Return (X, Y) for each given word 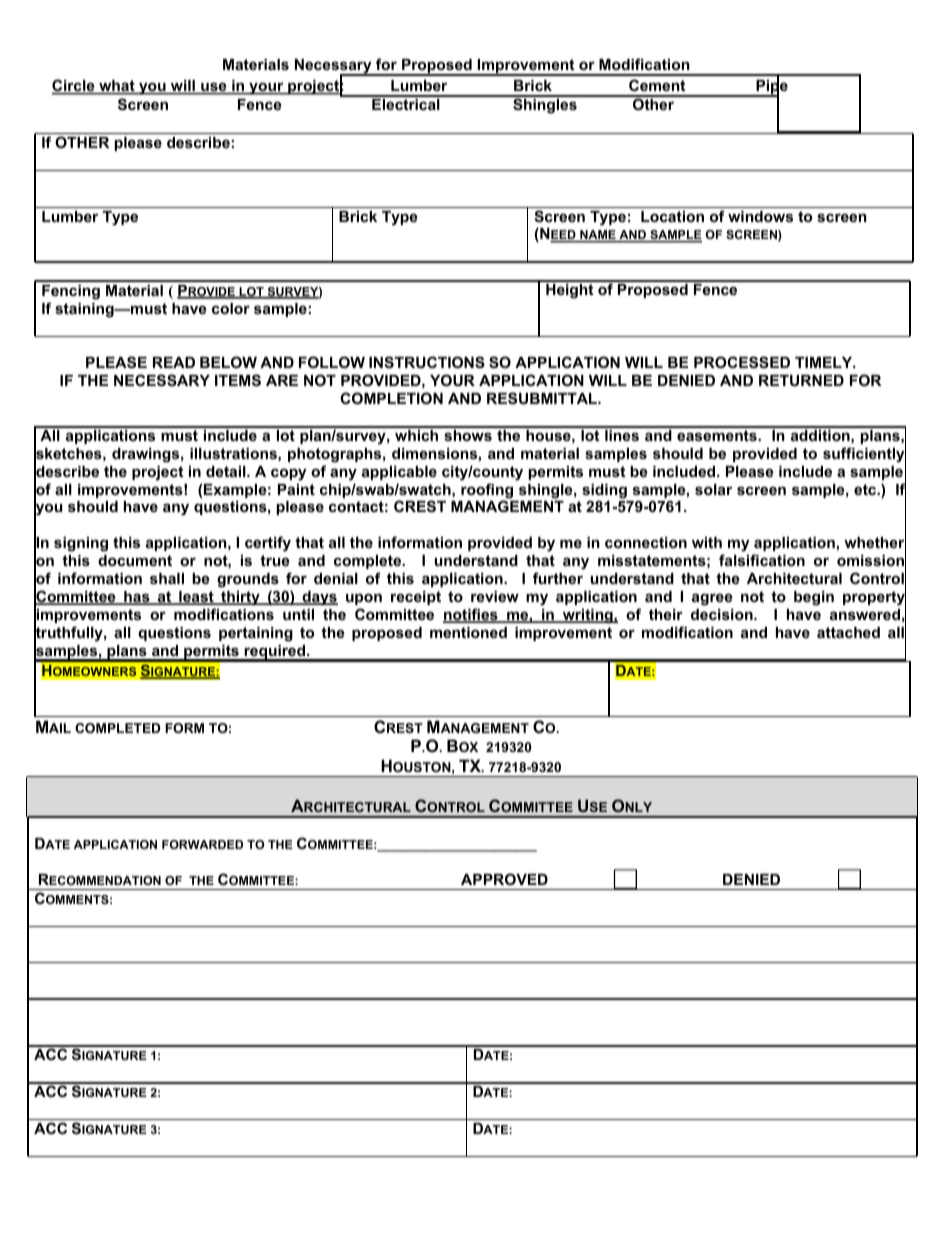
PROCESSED (742, 362)
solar (713, 489)
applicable (399, 473)
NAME (598, 236)
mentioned (468, 632)
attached (848, 632)
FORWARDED (202, 844)
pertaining (256, 634)
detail (227, 471)
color (231, 308)
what (117, 87)
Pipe (771, 87)
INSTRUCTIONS (427, 362)
